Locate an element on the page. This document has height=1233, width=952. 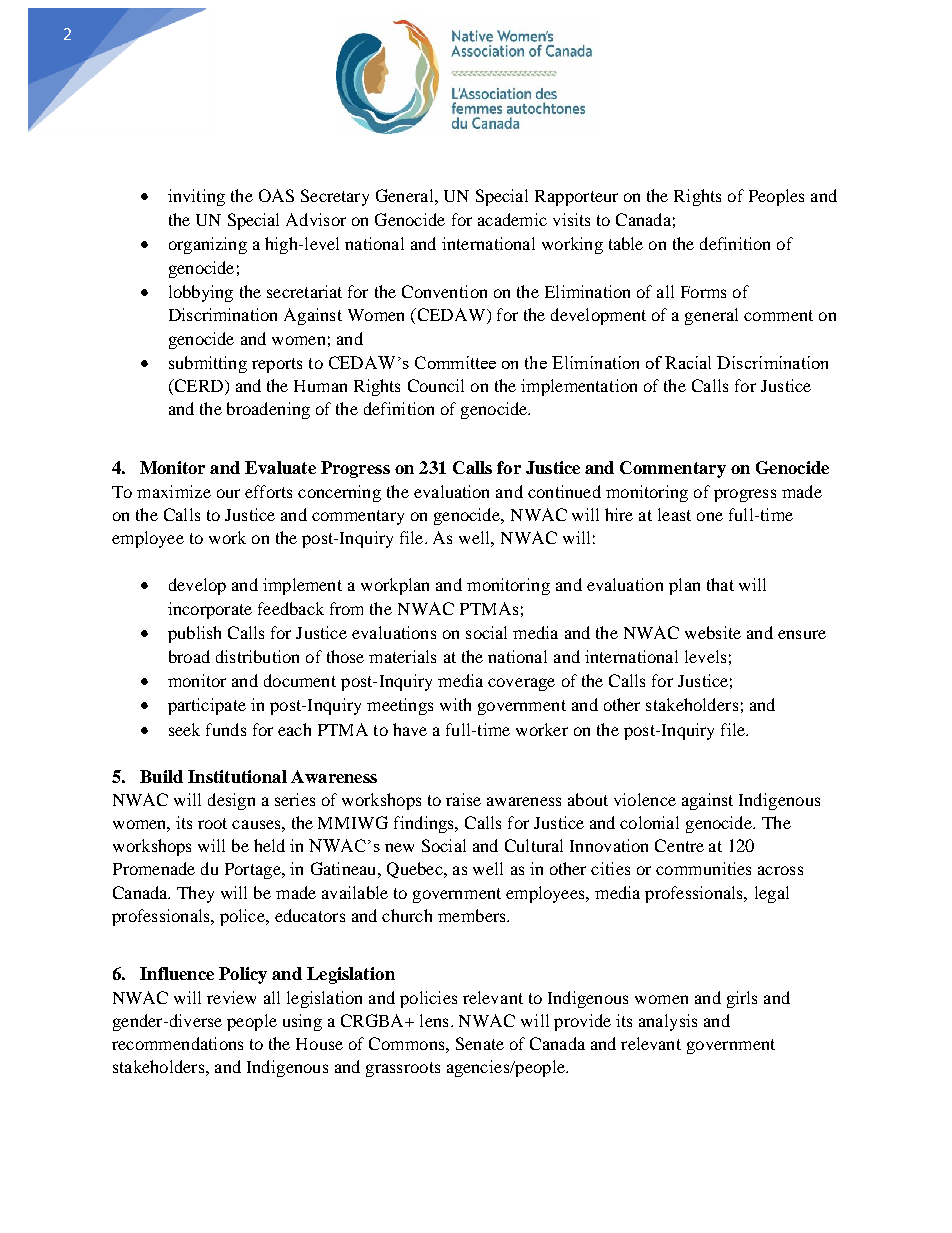
academic is located at coordinates (512, 219).
